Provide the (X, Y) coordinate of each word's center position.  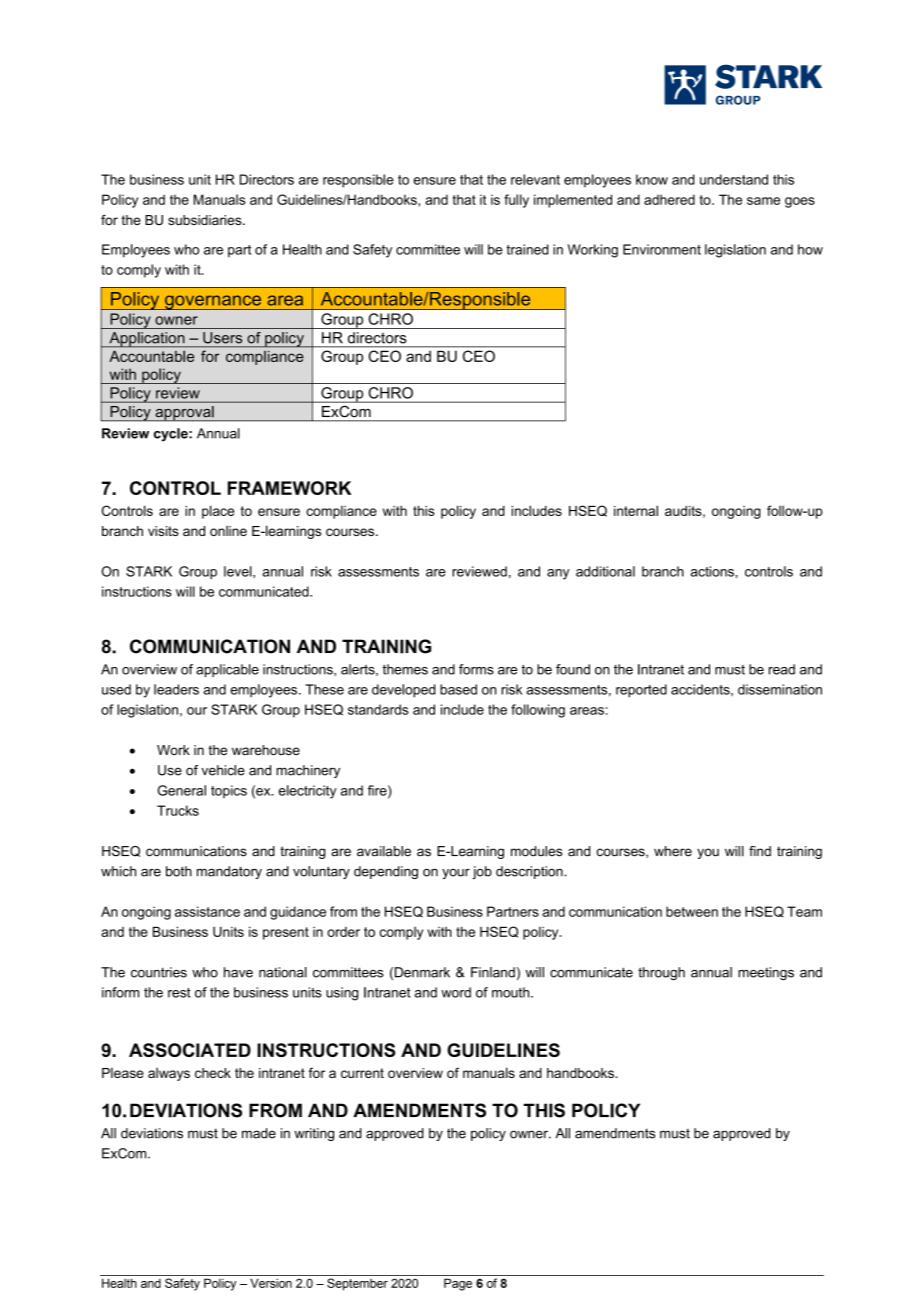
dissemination (780, 689)
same (763, 201)
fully (516, 201)
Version (271, 1283)
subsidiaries (206, 220)
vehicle (223, 770)
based (458, 689)
